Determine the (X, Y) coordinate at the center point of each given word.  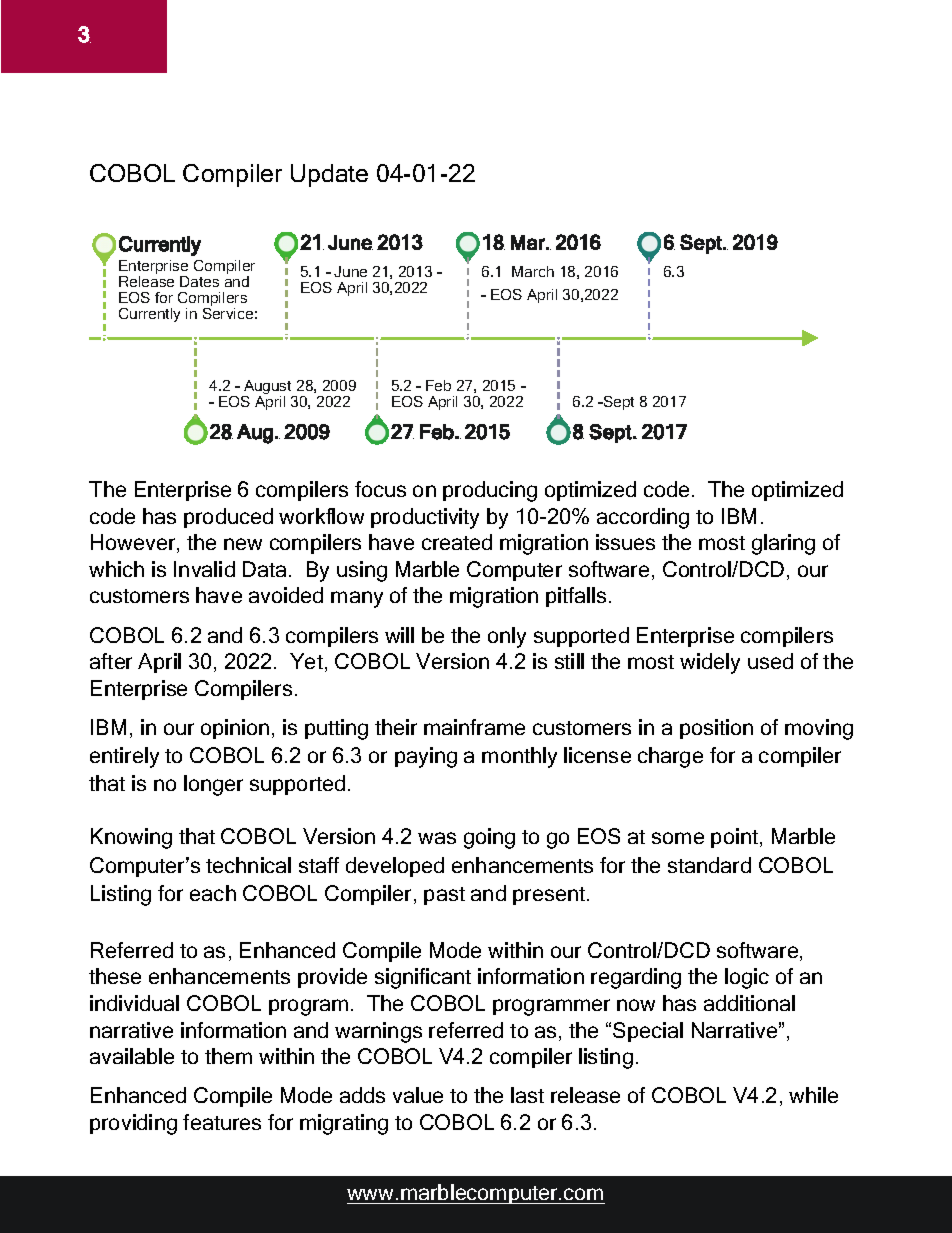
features (222, 1122)
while (813, 1095)
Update (329, 175)
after (111, 661)
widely (710, 663)
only (507, 637)
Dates (199, 281)
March (533, 271)
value (418, 1095)
